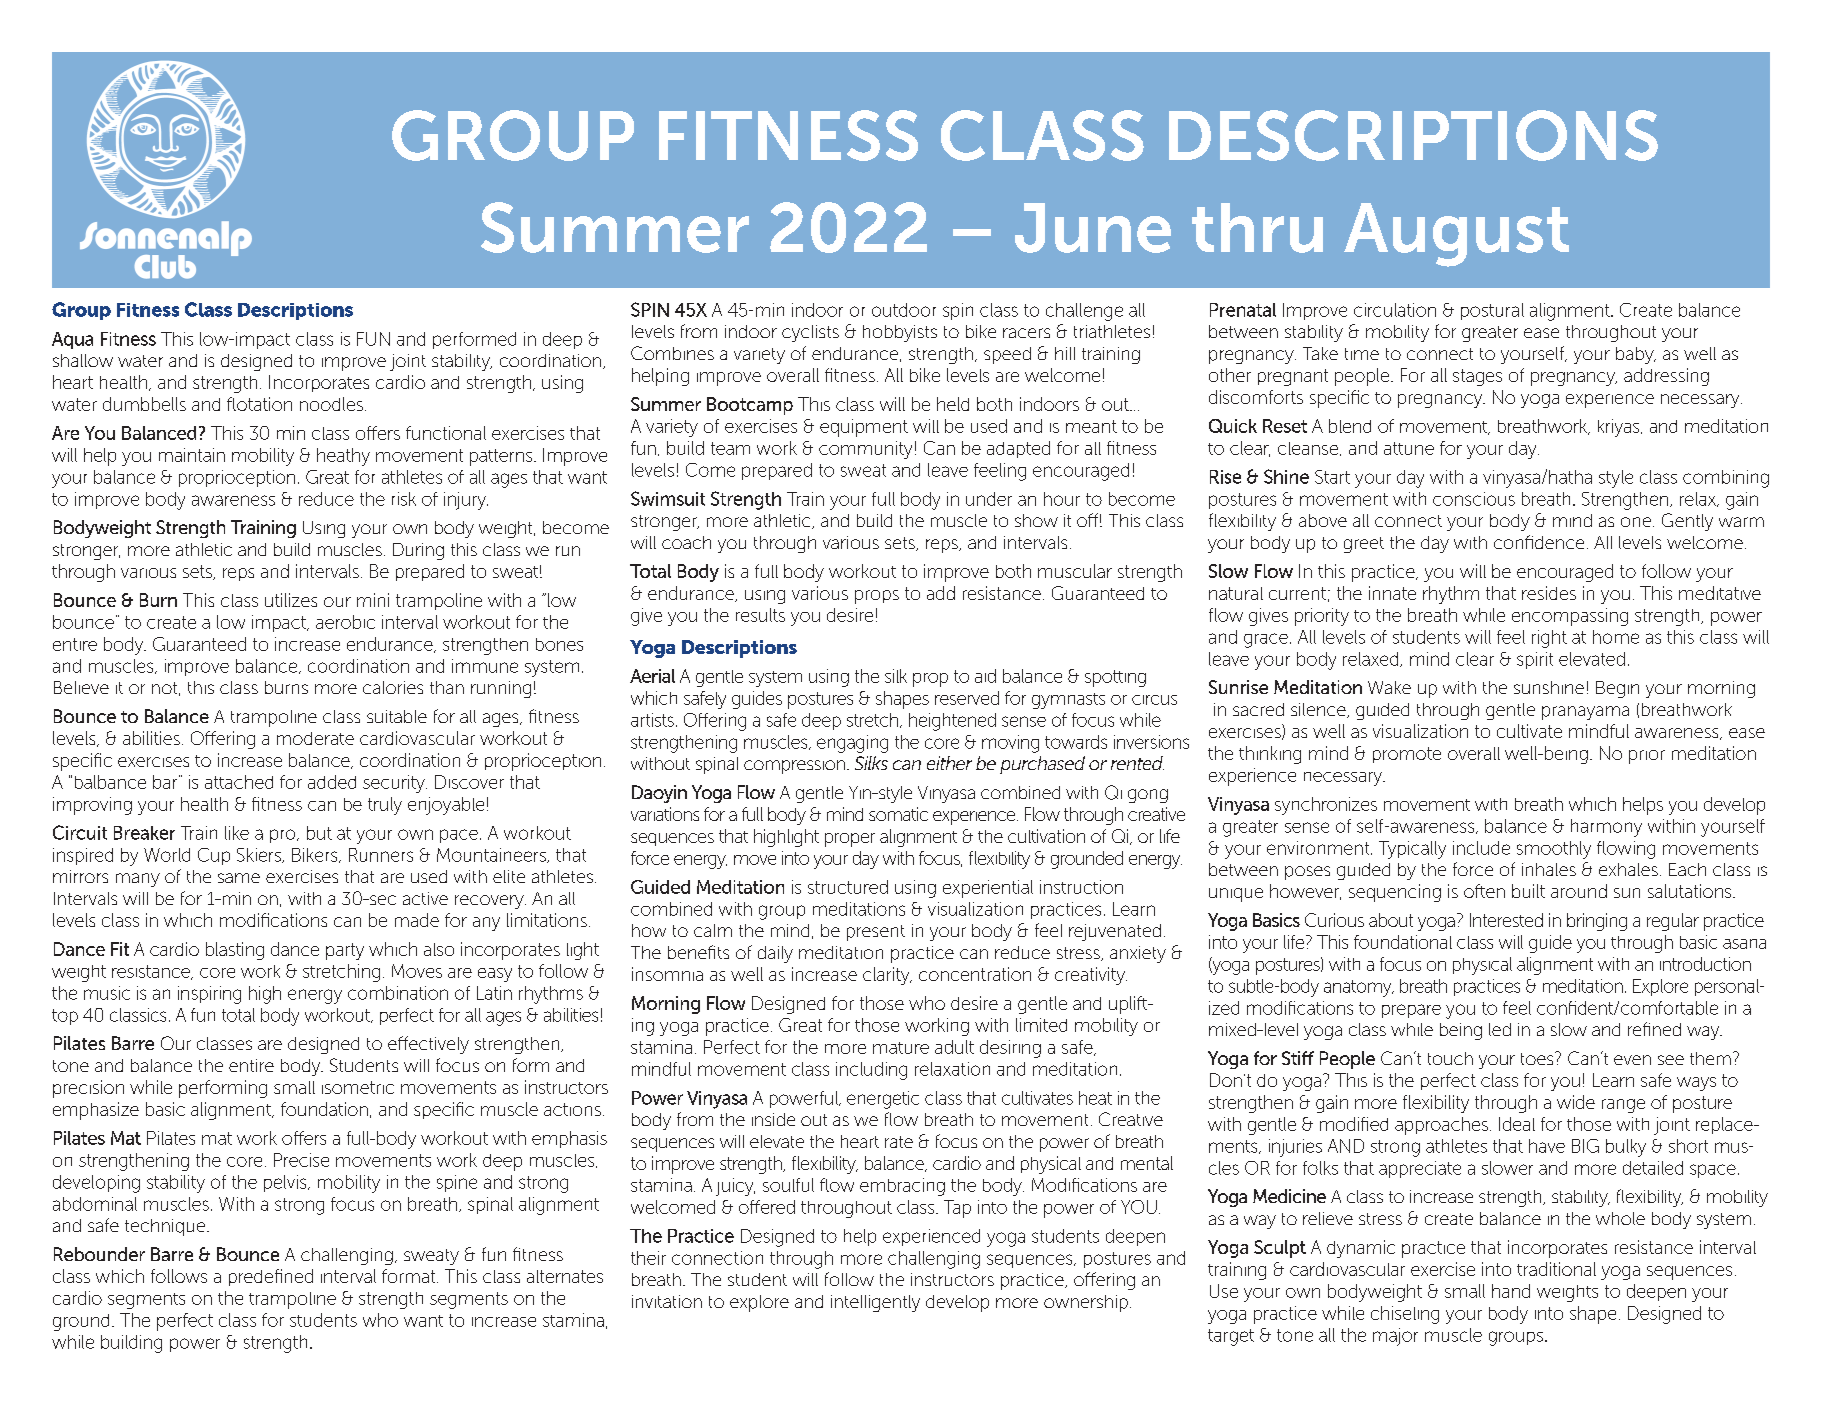 The height and width of the screenshot is (1408, 1822). What do you see at coordinates (271, 1277) in the screenshot?
I see `predefined` at bounding box center [271, 1277].
